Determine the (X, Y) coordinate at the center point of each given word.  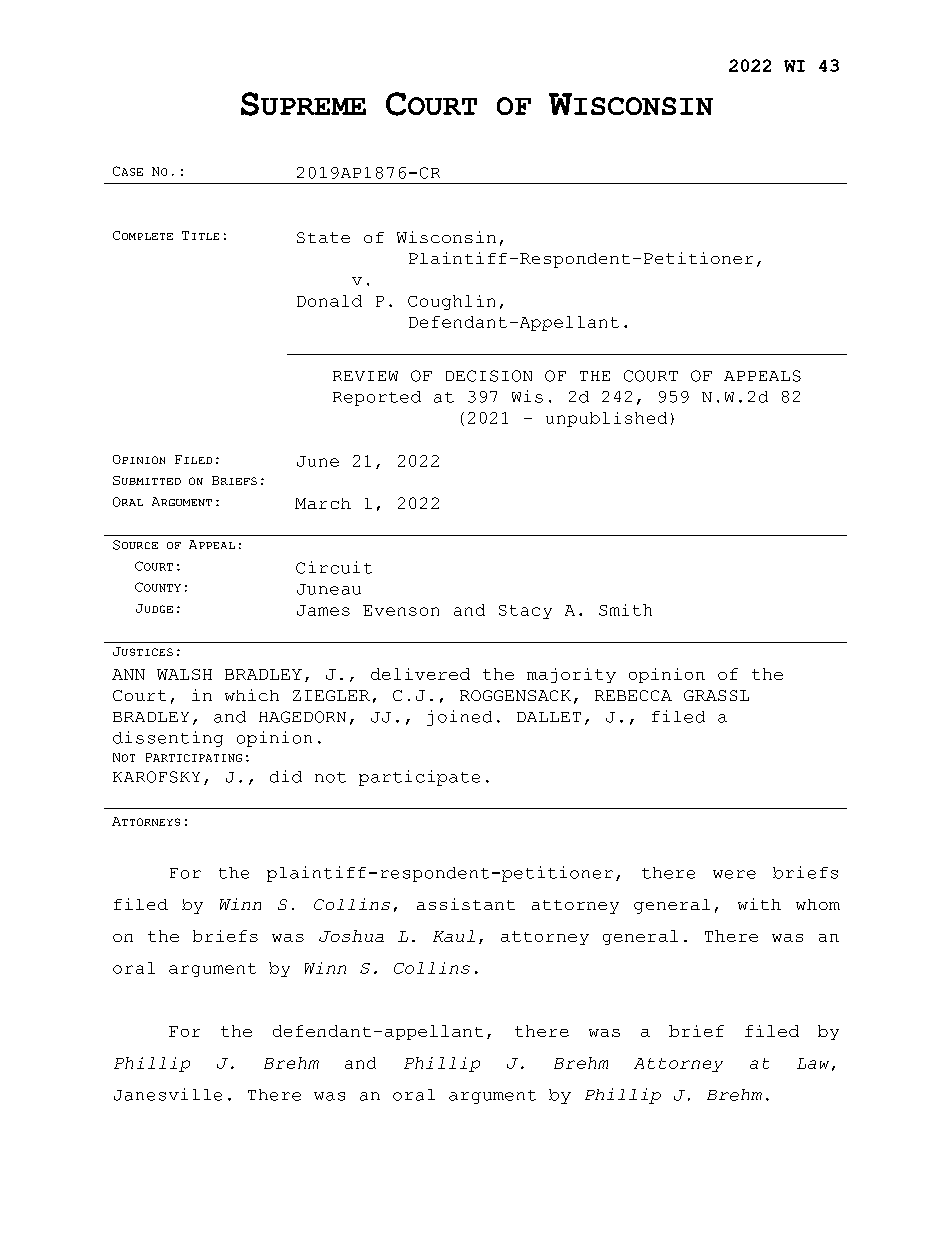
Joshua (351, 936)
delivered (420, 674)
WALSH (184, 674)
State (323, 237)
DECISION (489, 376)
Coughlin (451, 302)
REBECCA (633, 695)
